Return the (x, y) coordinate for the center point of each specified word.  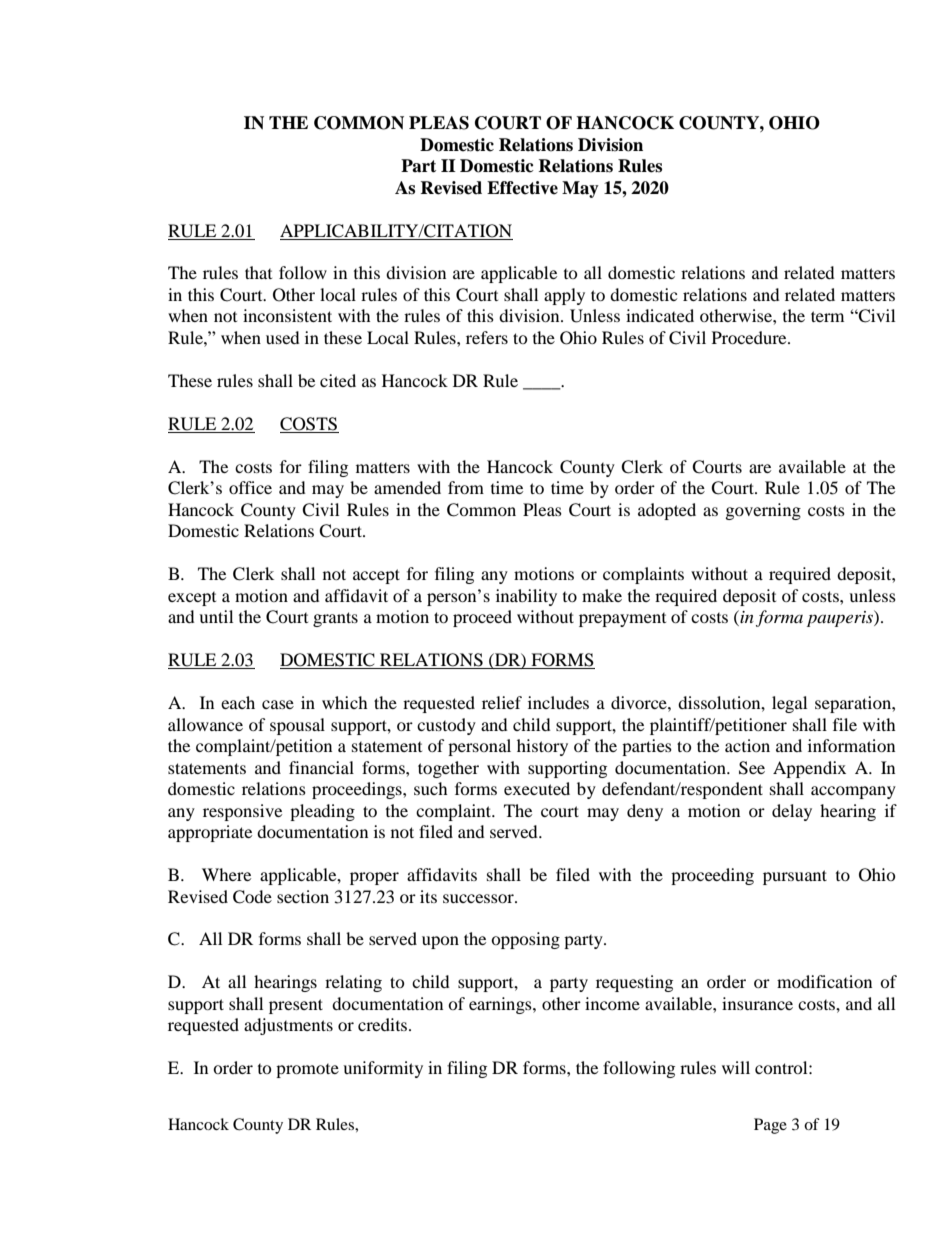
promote (307, 1071)
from (466, 487)
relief (502, 702)
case (278, 704)
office (250, 487)
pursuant (795, 877)
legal (789, 704)
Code (252, 897)
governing (763, 511)
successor (479, 898)
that (258, 272)
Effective (522, 188)
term (827, 316)
